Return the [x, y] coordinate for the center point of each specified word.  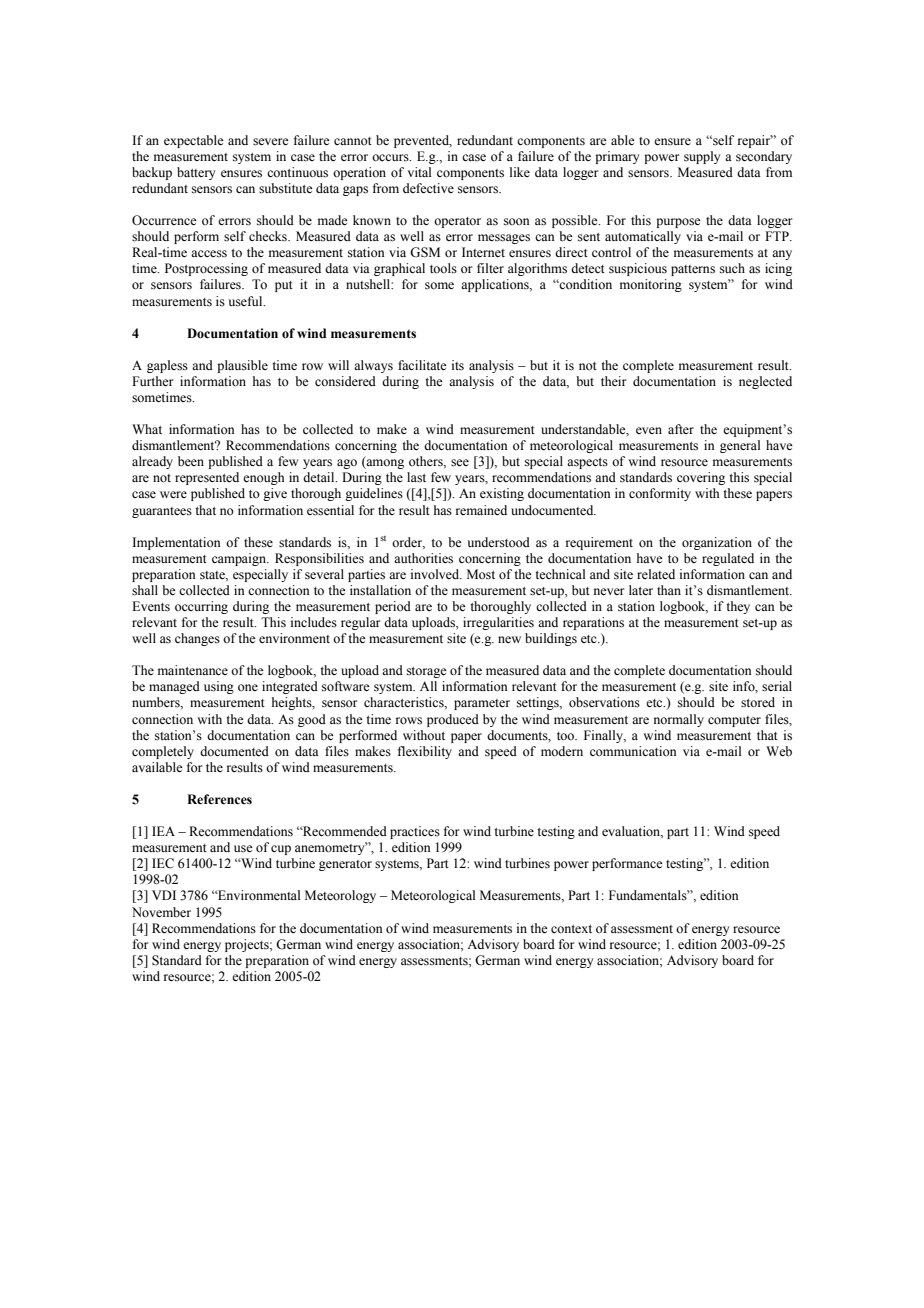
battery [196, 173]
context [571, 929]
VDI [164, 895]
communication [633, 751]
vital [419, 172]
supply [702, 157]
